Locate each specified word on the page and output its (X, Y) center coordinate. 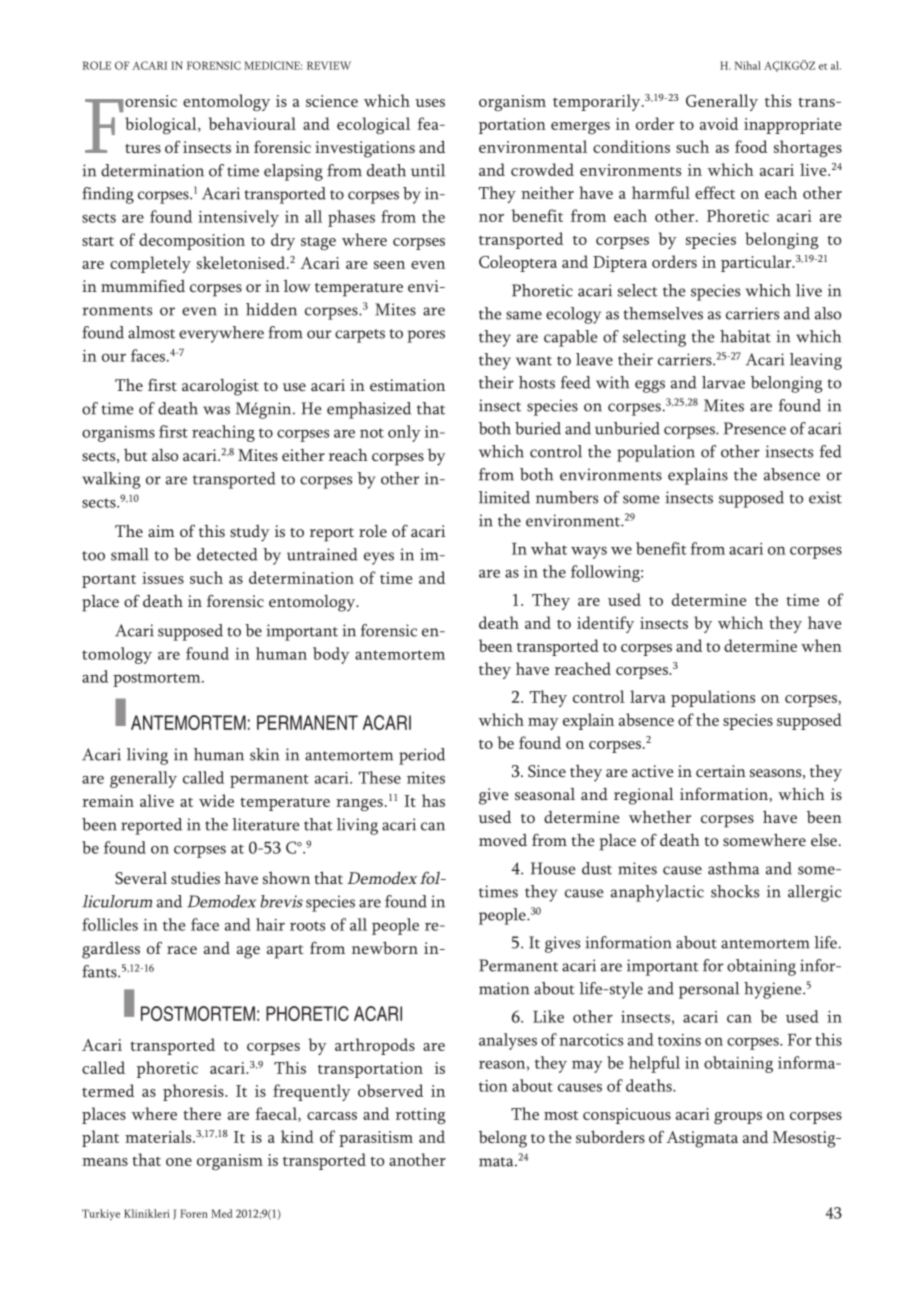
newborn (385, 947)
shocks (735, 891)
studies (195, 878)
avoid (719, 123)
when (821, 645)
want (534, 361)
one (179, 1162)
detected (227, 554)
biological (162, 125)
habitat (745, 336)
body (331, 655)
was (216, 410)
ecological (373, 125)
